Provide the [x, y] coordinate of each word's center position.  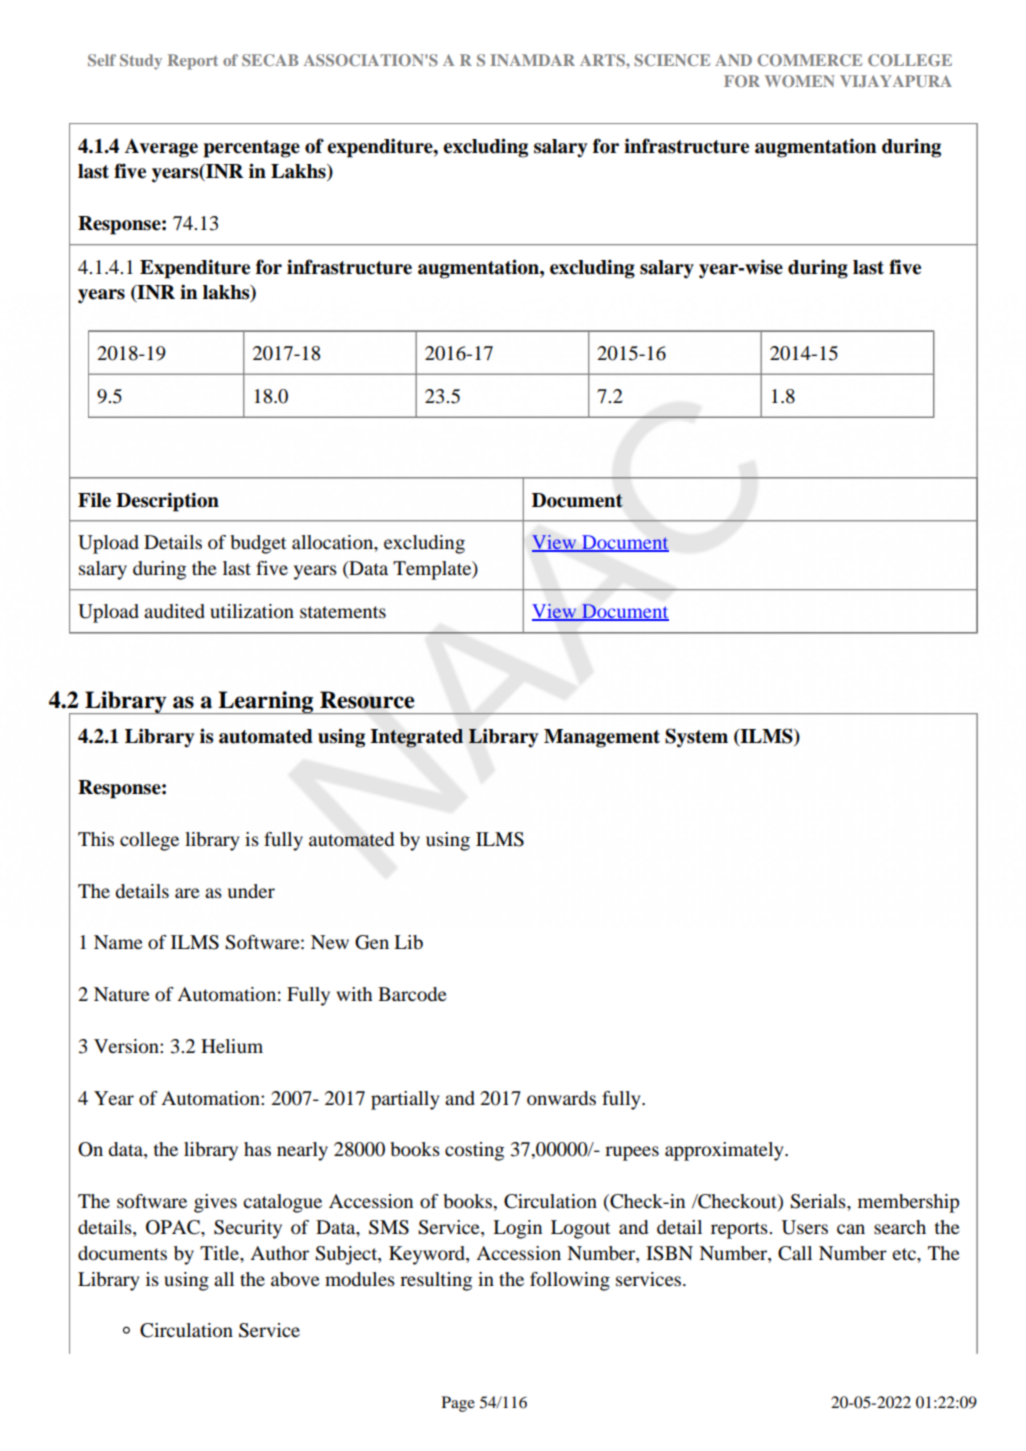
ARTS [603, 60]
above [295, 1279]
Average [161, 148]
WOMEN [800, 81]
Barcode [412, 994]
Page [458, 1404]
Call [795, 1253]
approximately [725, 1151]
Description [167, 502]
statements [343, 612]
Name [118, 942]
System [696, 737]
